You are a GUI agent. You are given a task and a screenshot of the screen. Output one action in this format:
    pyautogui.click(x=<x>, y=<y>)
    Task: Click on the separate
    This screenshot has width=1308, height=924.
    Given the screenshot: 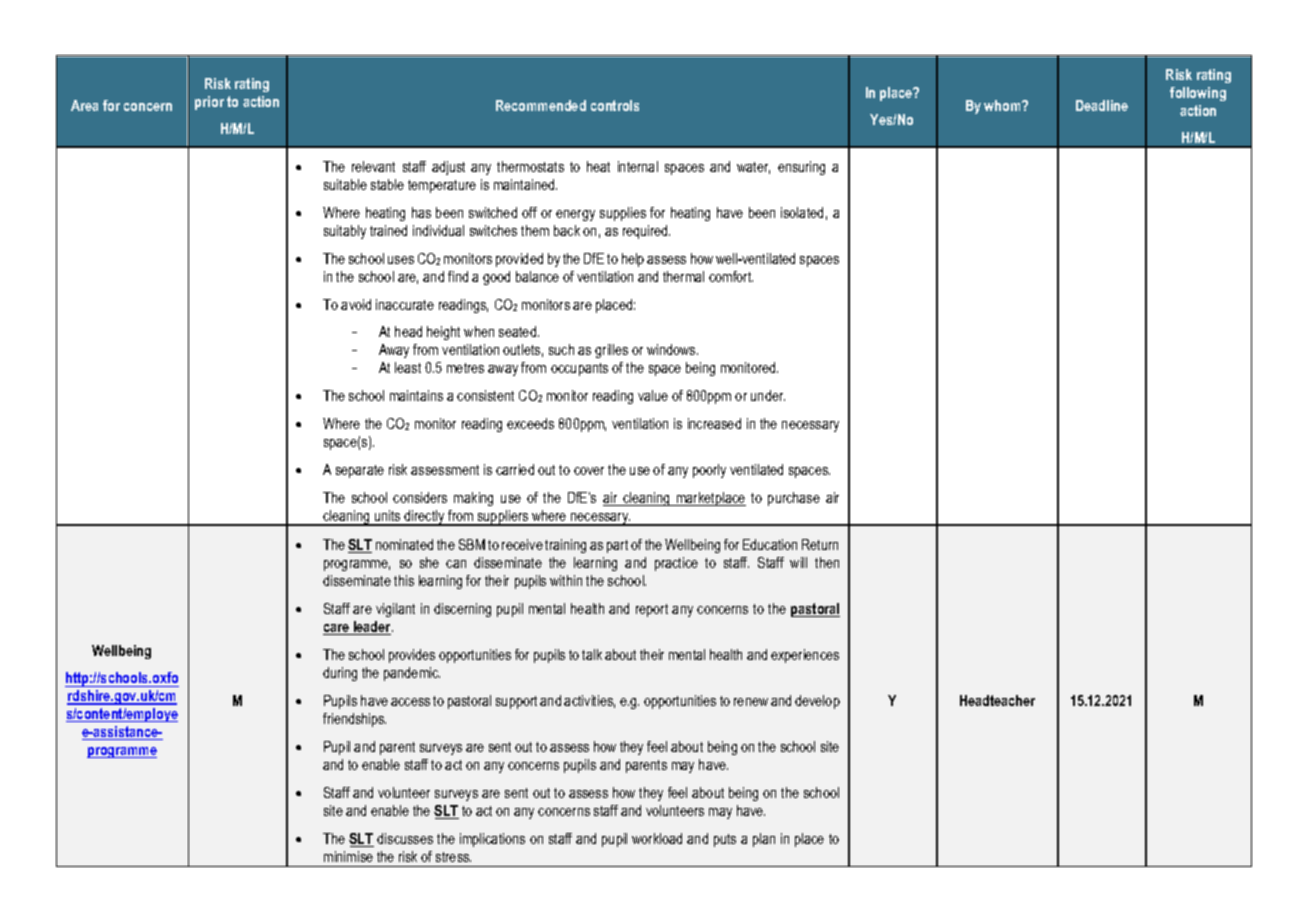 What is the action you would take?
    pyautogui.click(x=360, y=471)
